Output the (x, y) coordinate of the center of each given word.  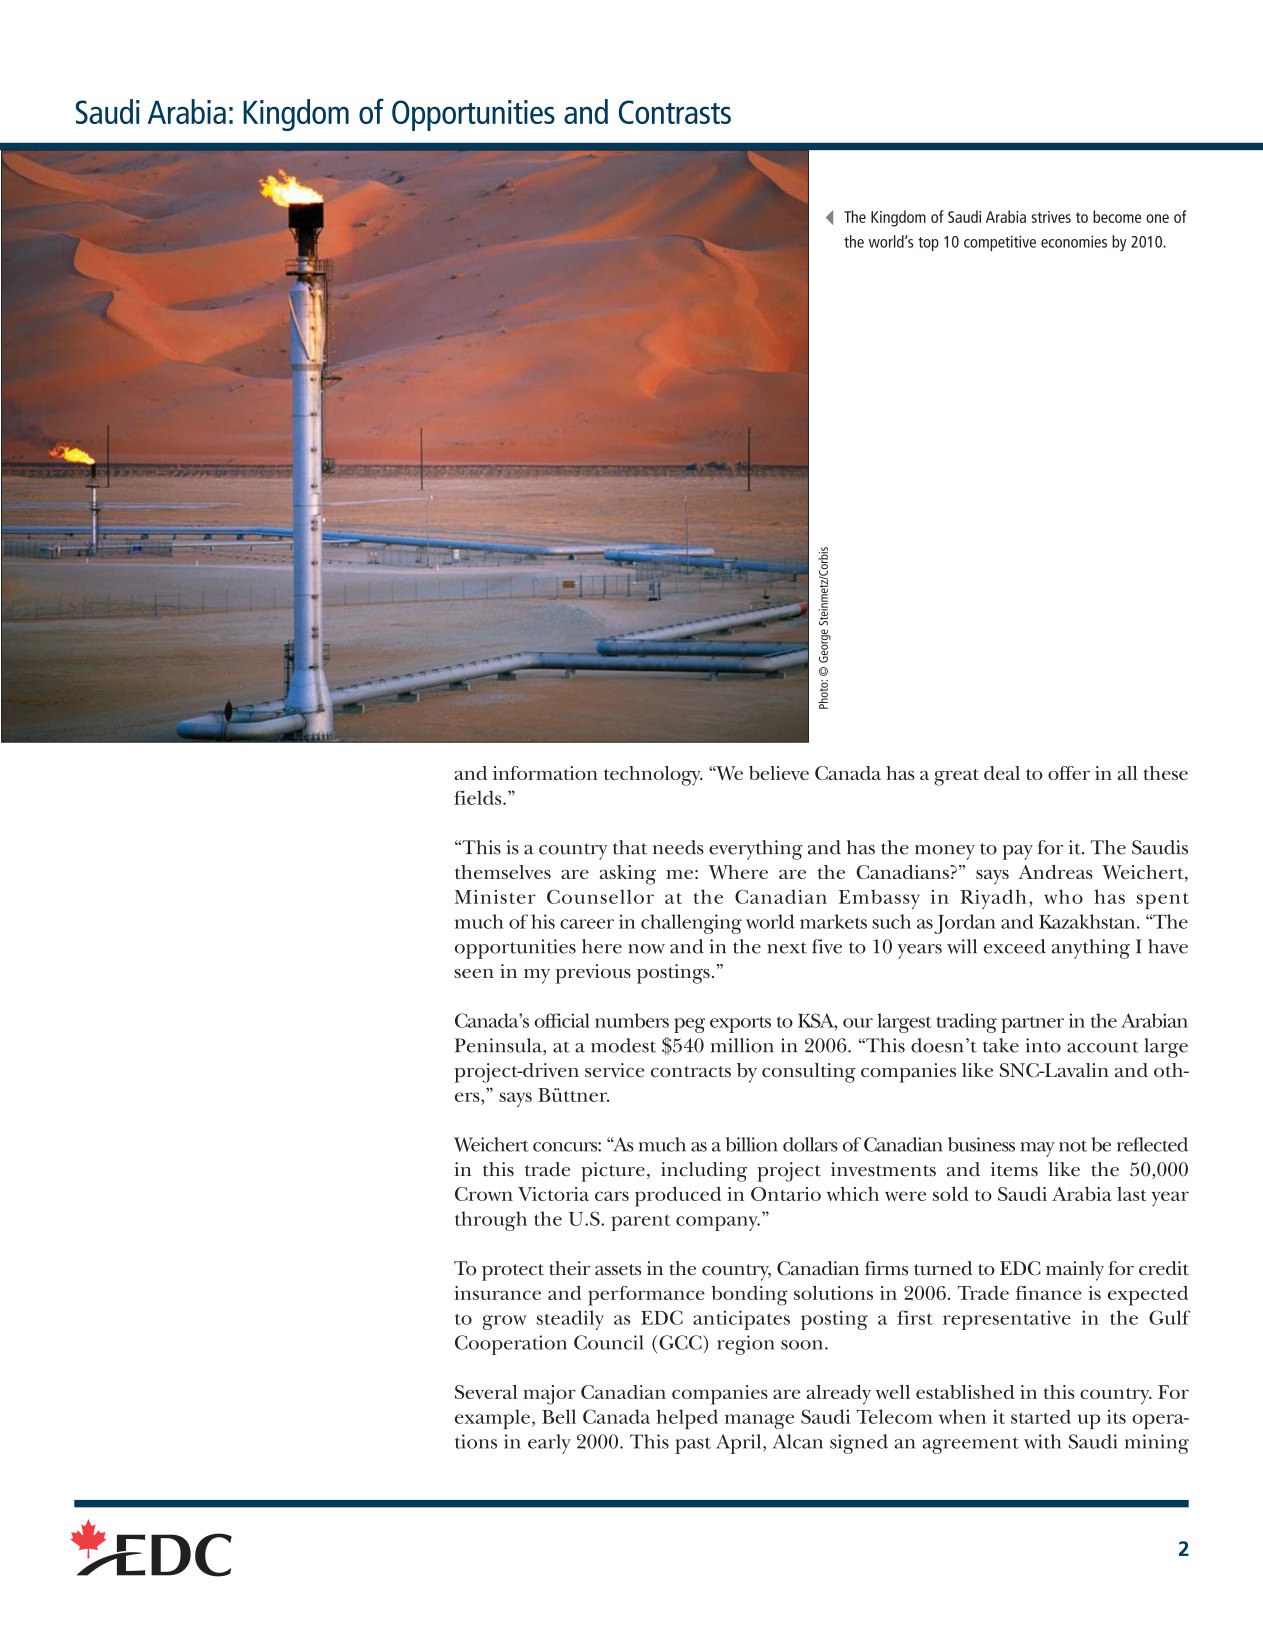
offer (1069, 773)
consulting (809, 1073)
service (614, 1070)
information (545, 773)
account (1103, 1047)
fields (479, 797)
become (1117, 216)
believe (779, 773)
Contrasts (675, 112)
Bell (559, 1416)
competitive (1000, 243)
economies (1074, 241)
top (928, 244)
